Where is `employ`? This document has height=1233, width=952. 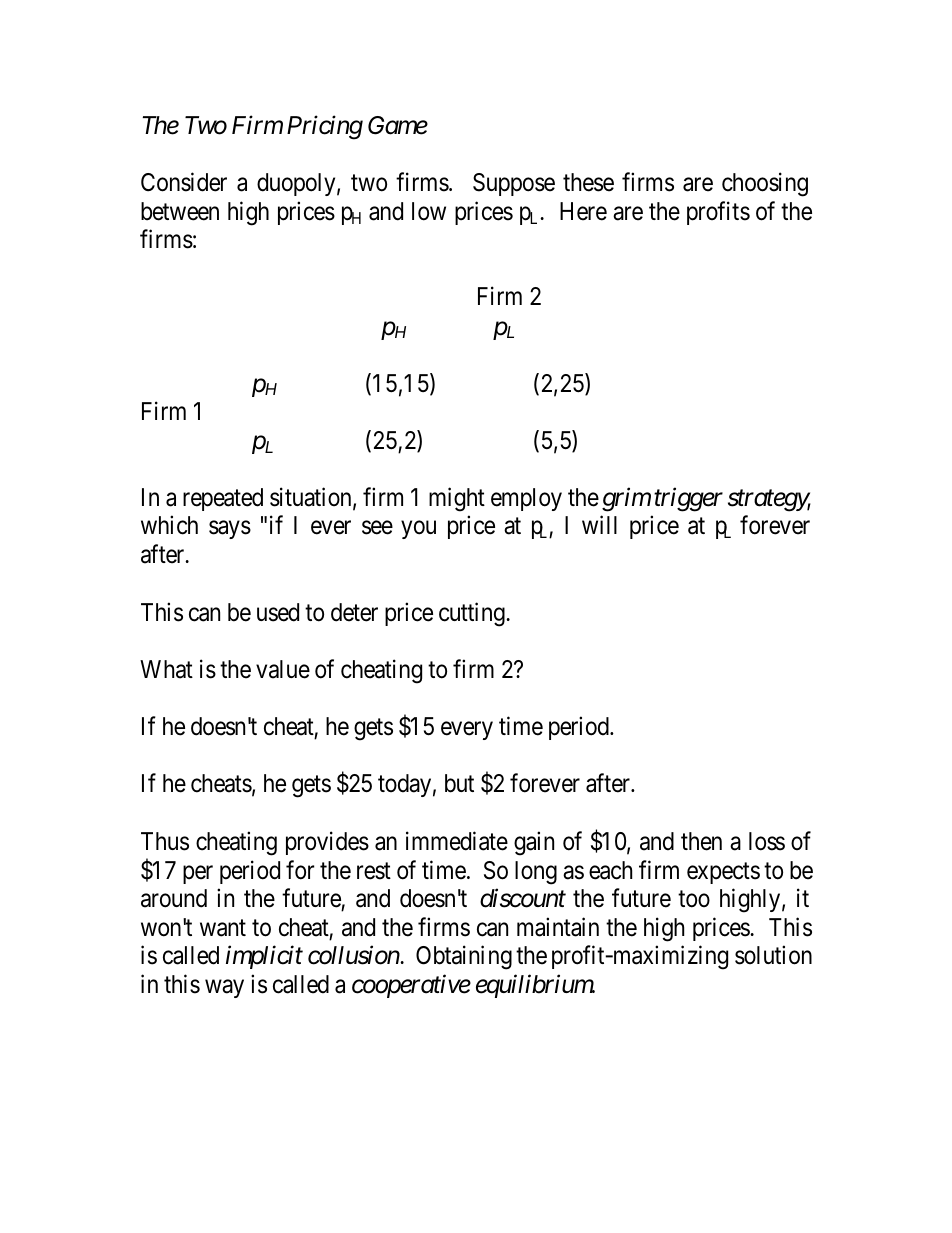
employ is located at coordinates (526, 499).
